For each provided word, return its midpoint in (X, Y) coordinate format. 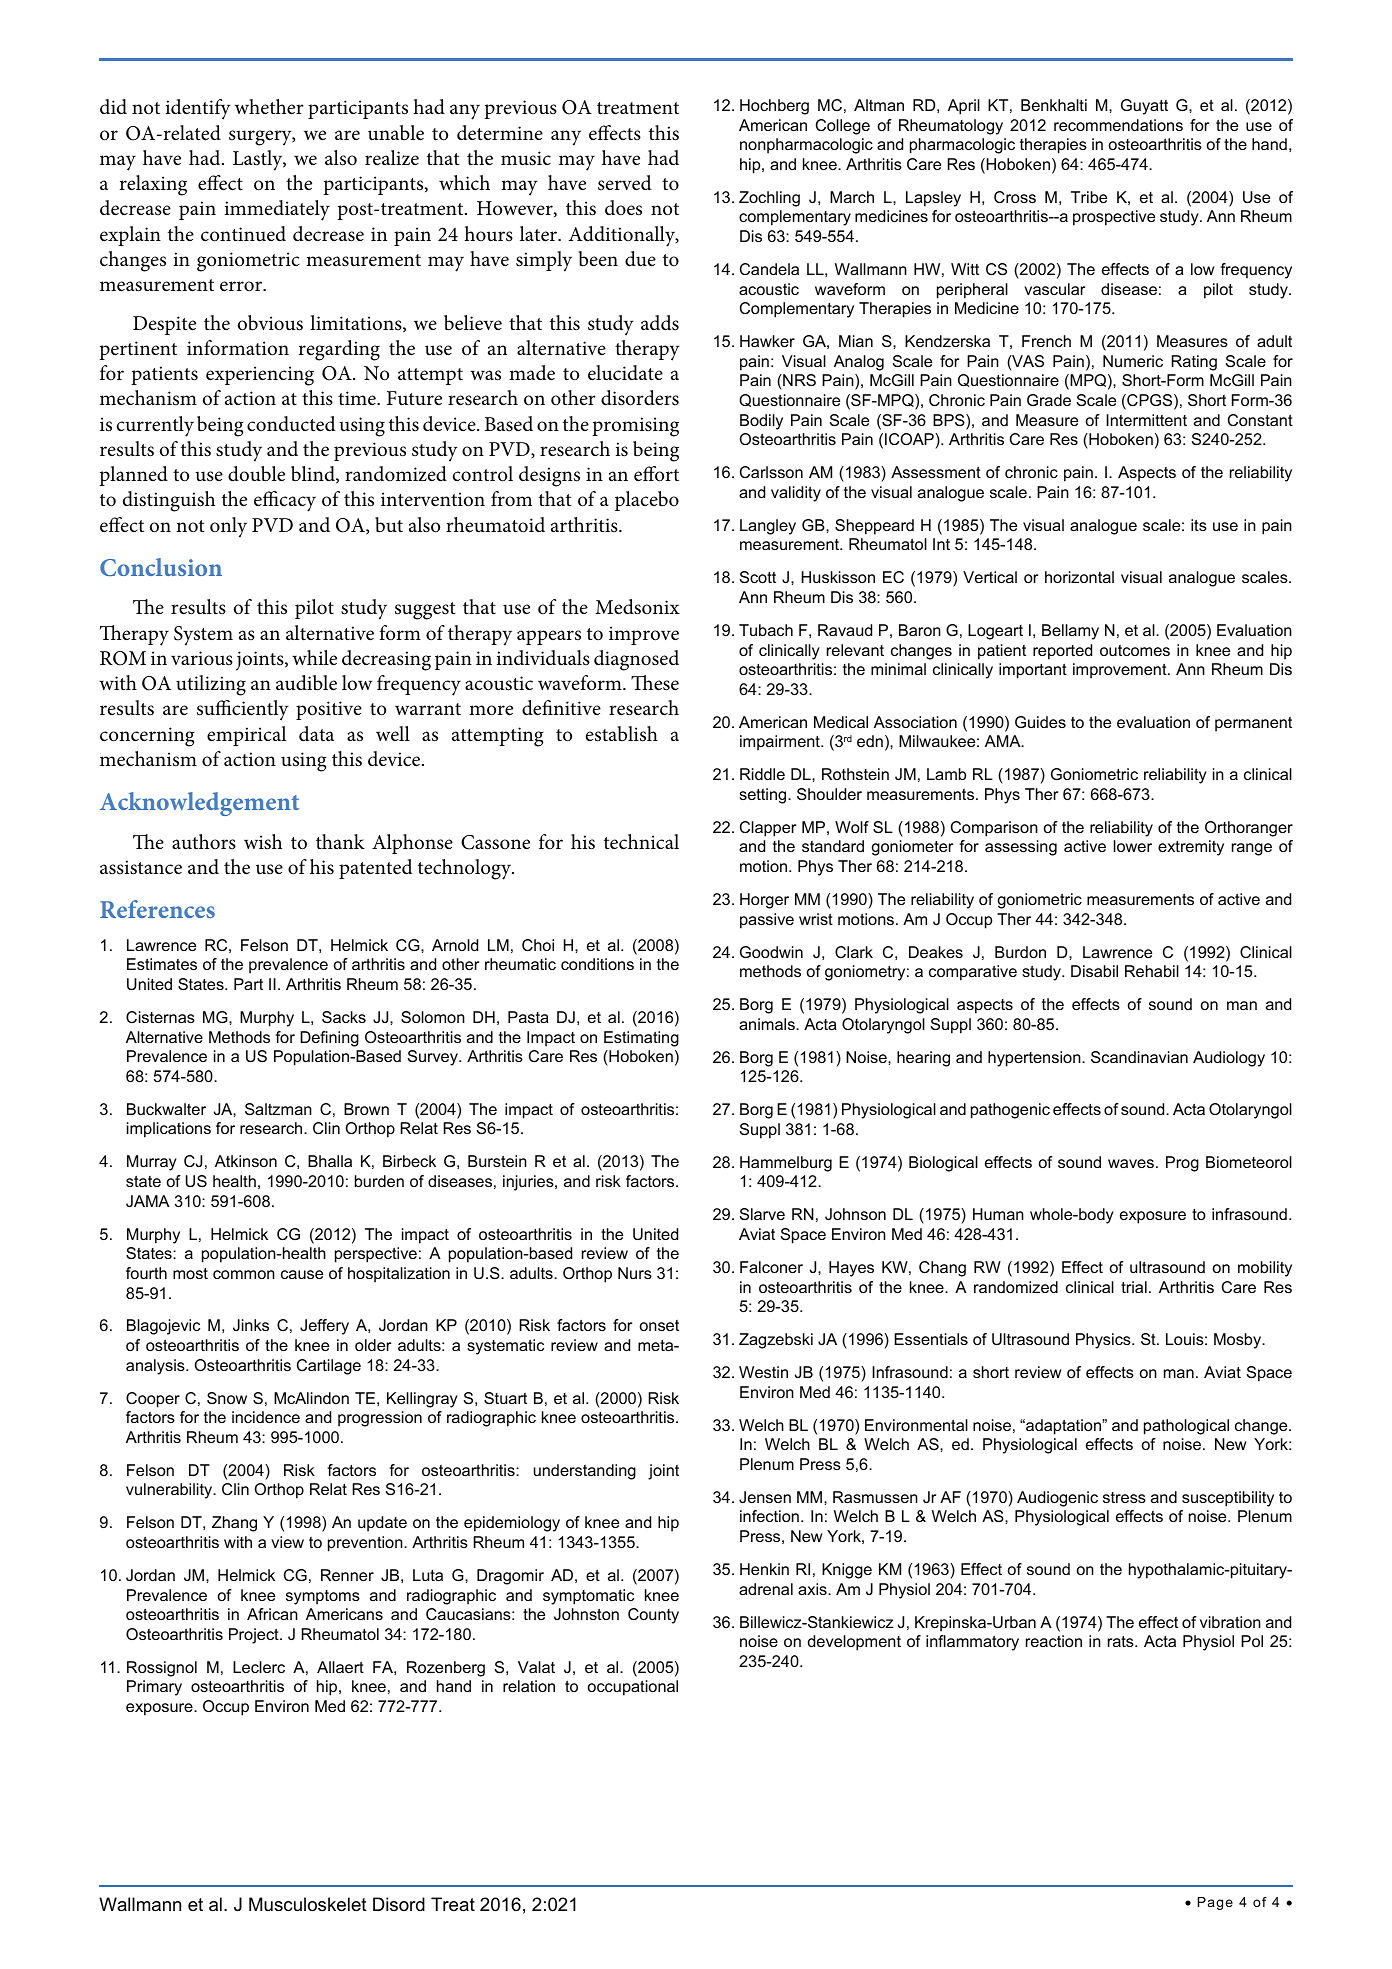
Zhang (234, 1524)
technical (641, 842)
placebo (647, 501)
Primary (154, 1688)
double (256, 474)
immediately (277, 210)
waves (1131, 1163)
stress (1124, 1497)
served (624, 183)
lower (1133, 846)
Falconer (771, 1267)
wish (263, 842)
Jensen (765, 1497)
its (1199, 525)
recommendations (1118, 125)
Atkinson (246, 1161)
